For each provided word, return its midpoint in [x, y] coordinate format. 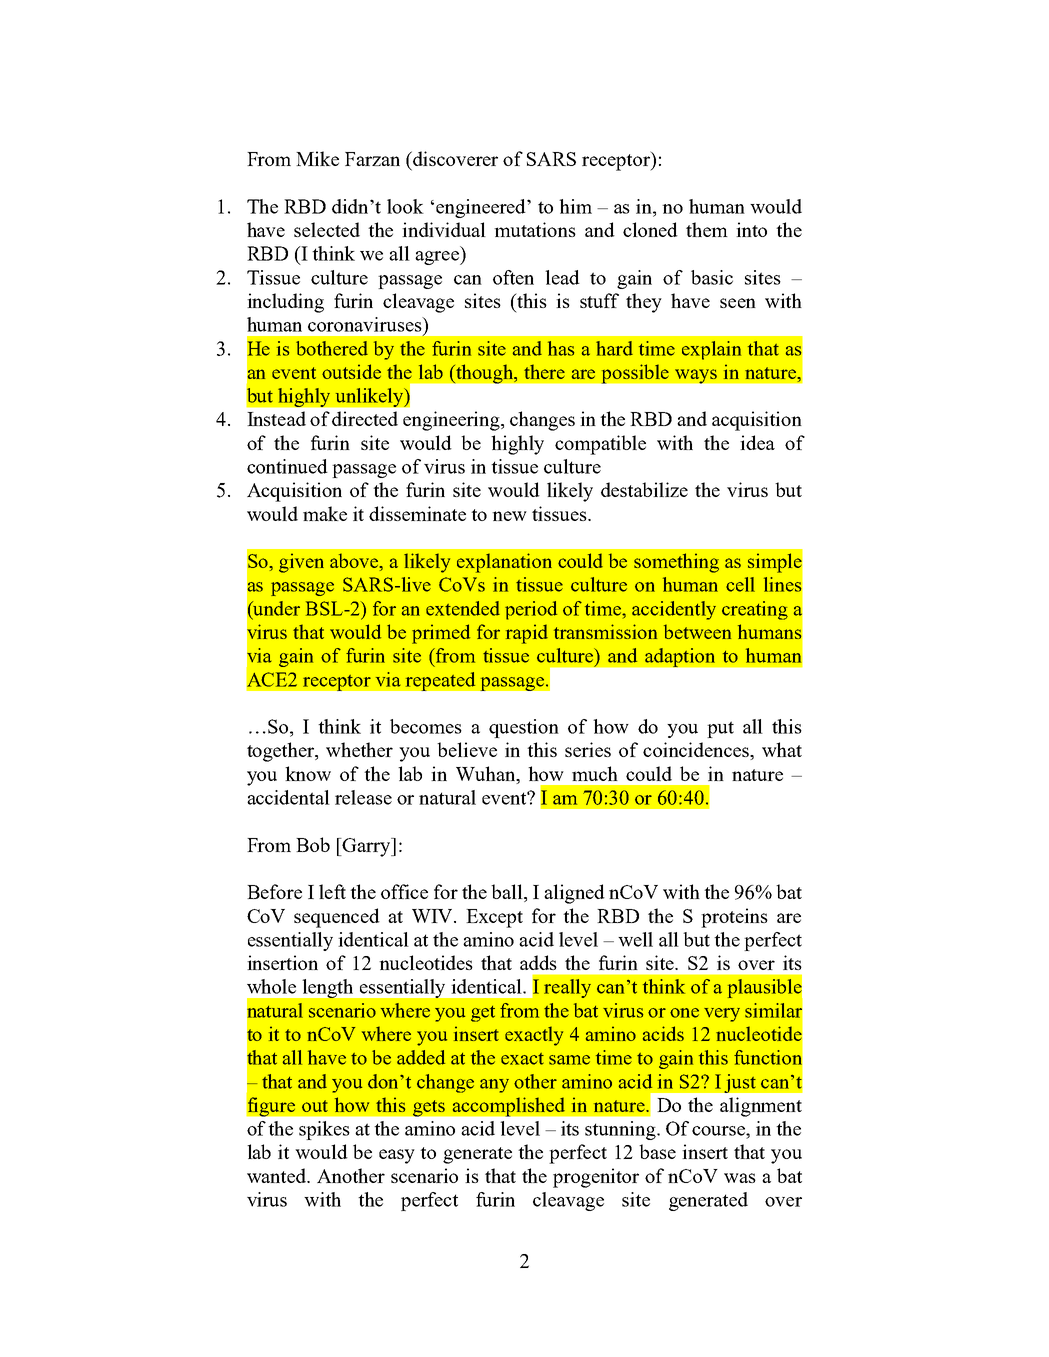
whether [359, 749]
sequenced [337, 918]
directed [365, 418]
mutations [535, 229]
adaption [680, 657]
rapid [527, 634]
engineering [452, 421]
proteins [734, 918]
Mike [317, 158]
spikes [324, 1130]
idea [757, 442]
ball [508, 893]
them [707, 229]
